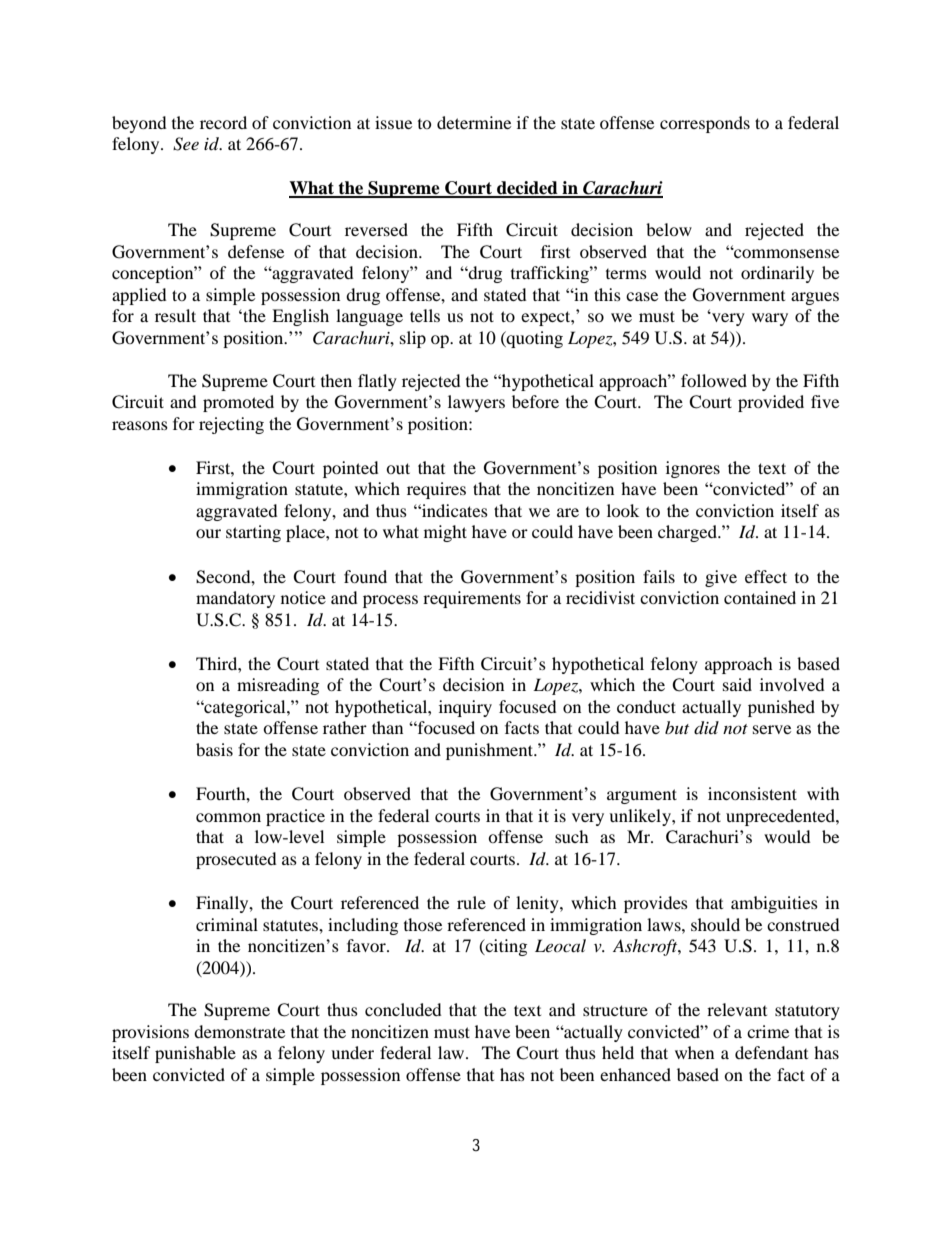  Describe the element at coordinates (706, 728) in the screenshot. I see `did` at that location.
